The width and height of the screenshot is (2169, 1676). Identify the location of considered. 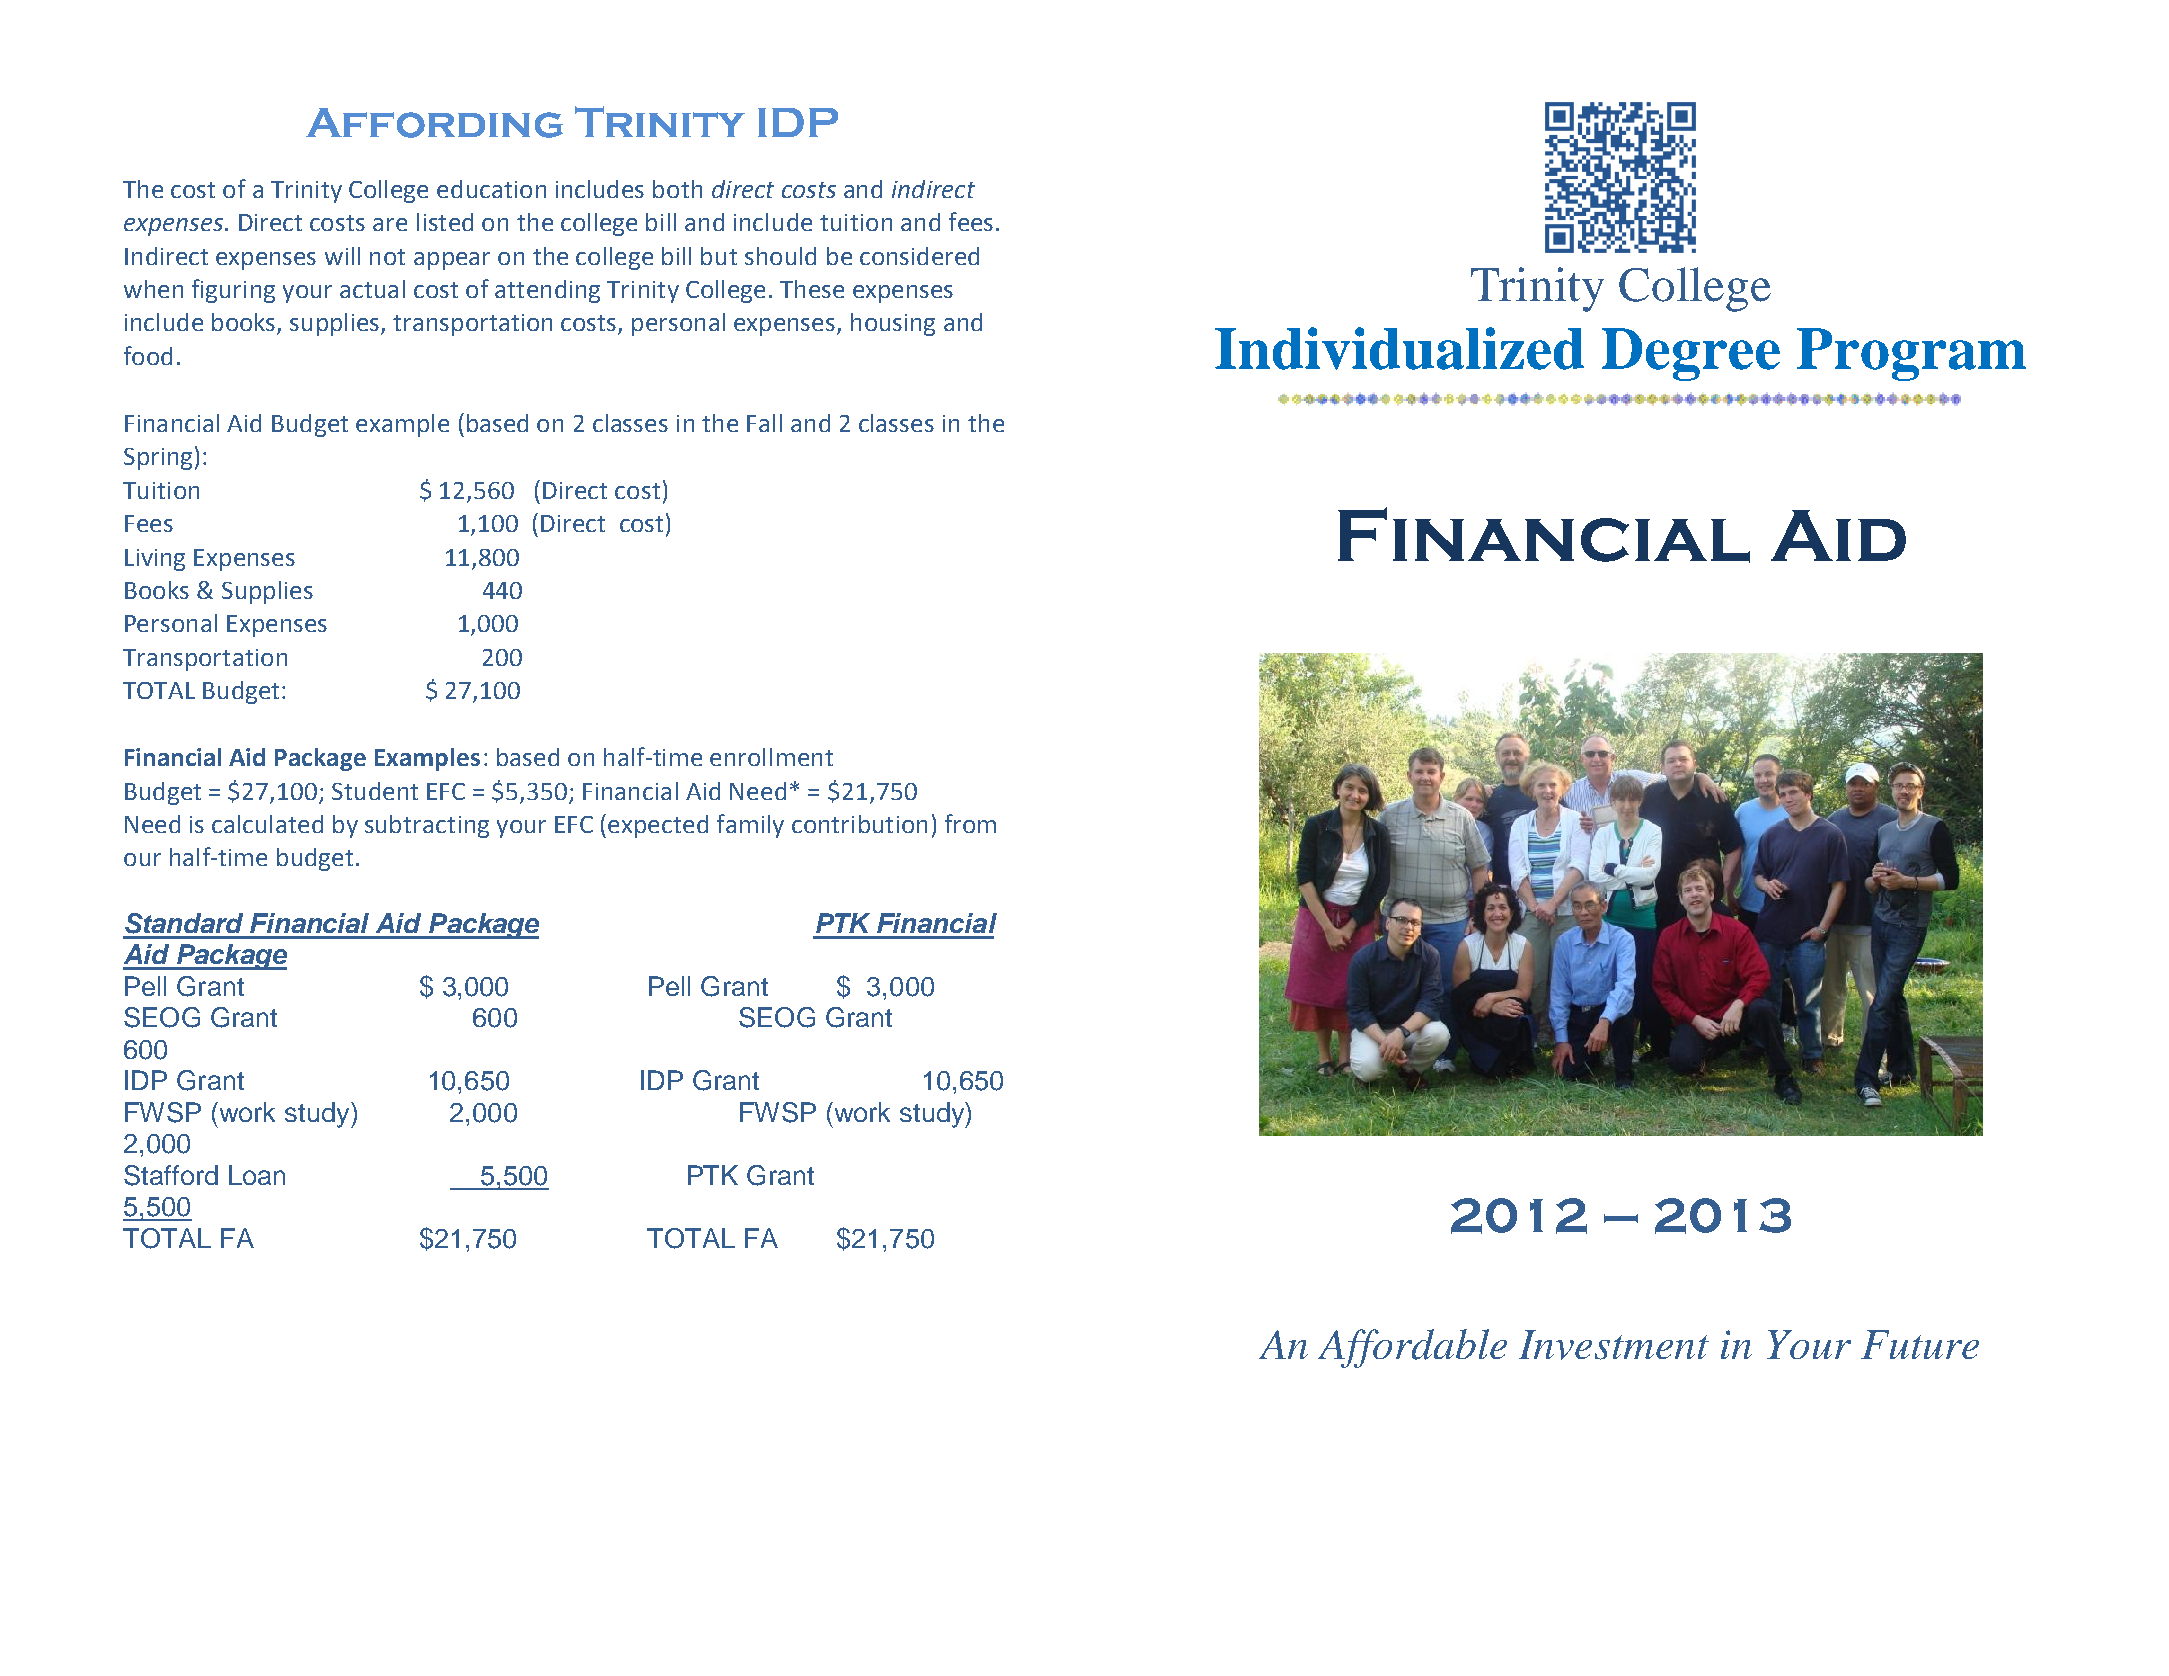
(919, 256).
